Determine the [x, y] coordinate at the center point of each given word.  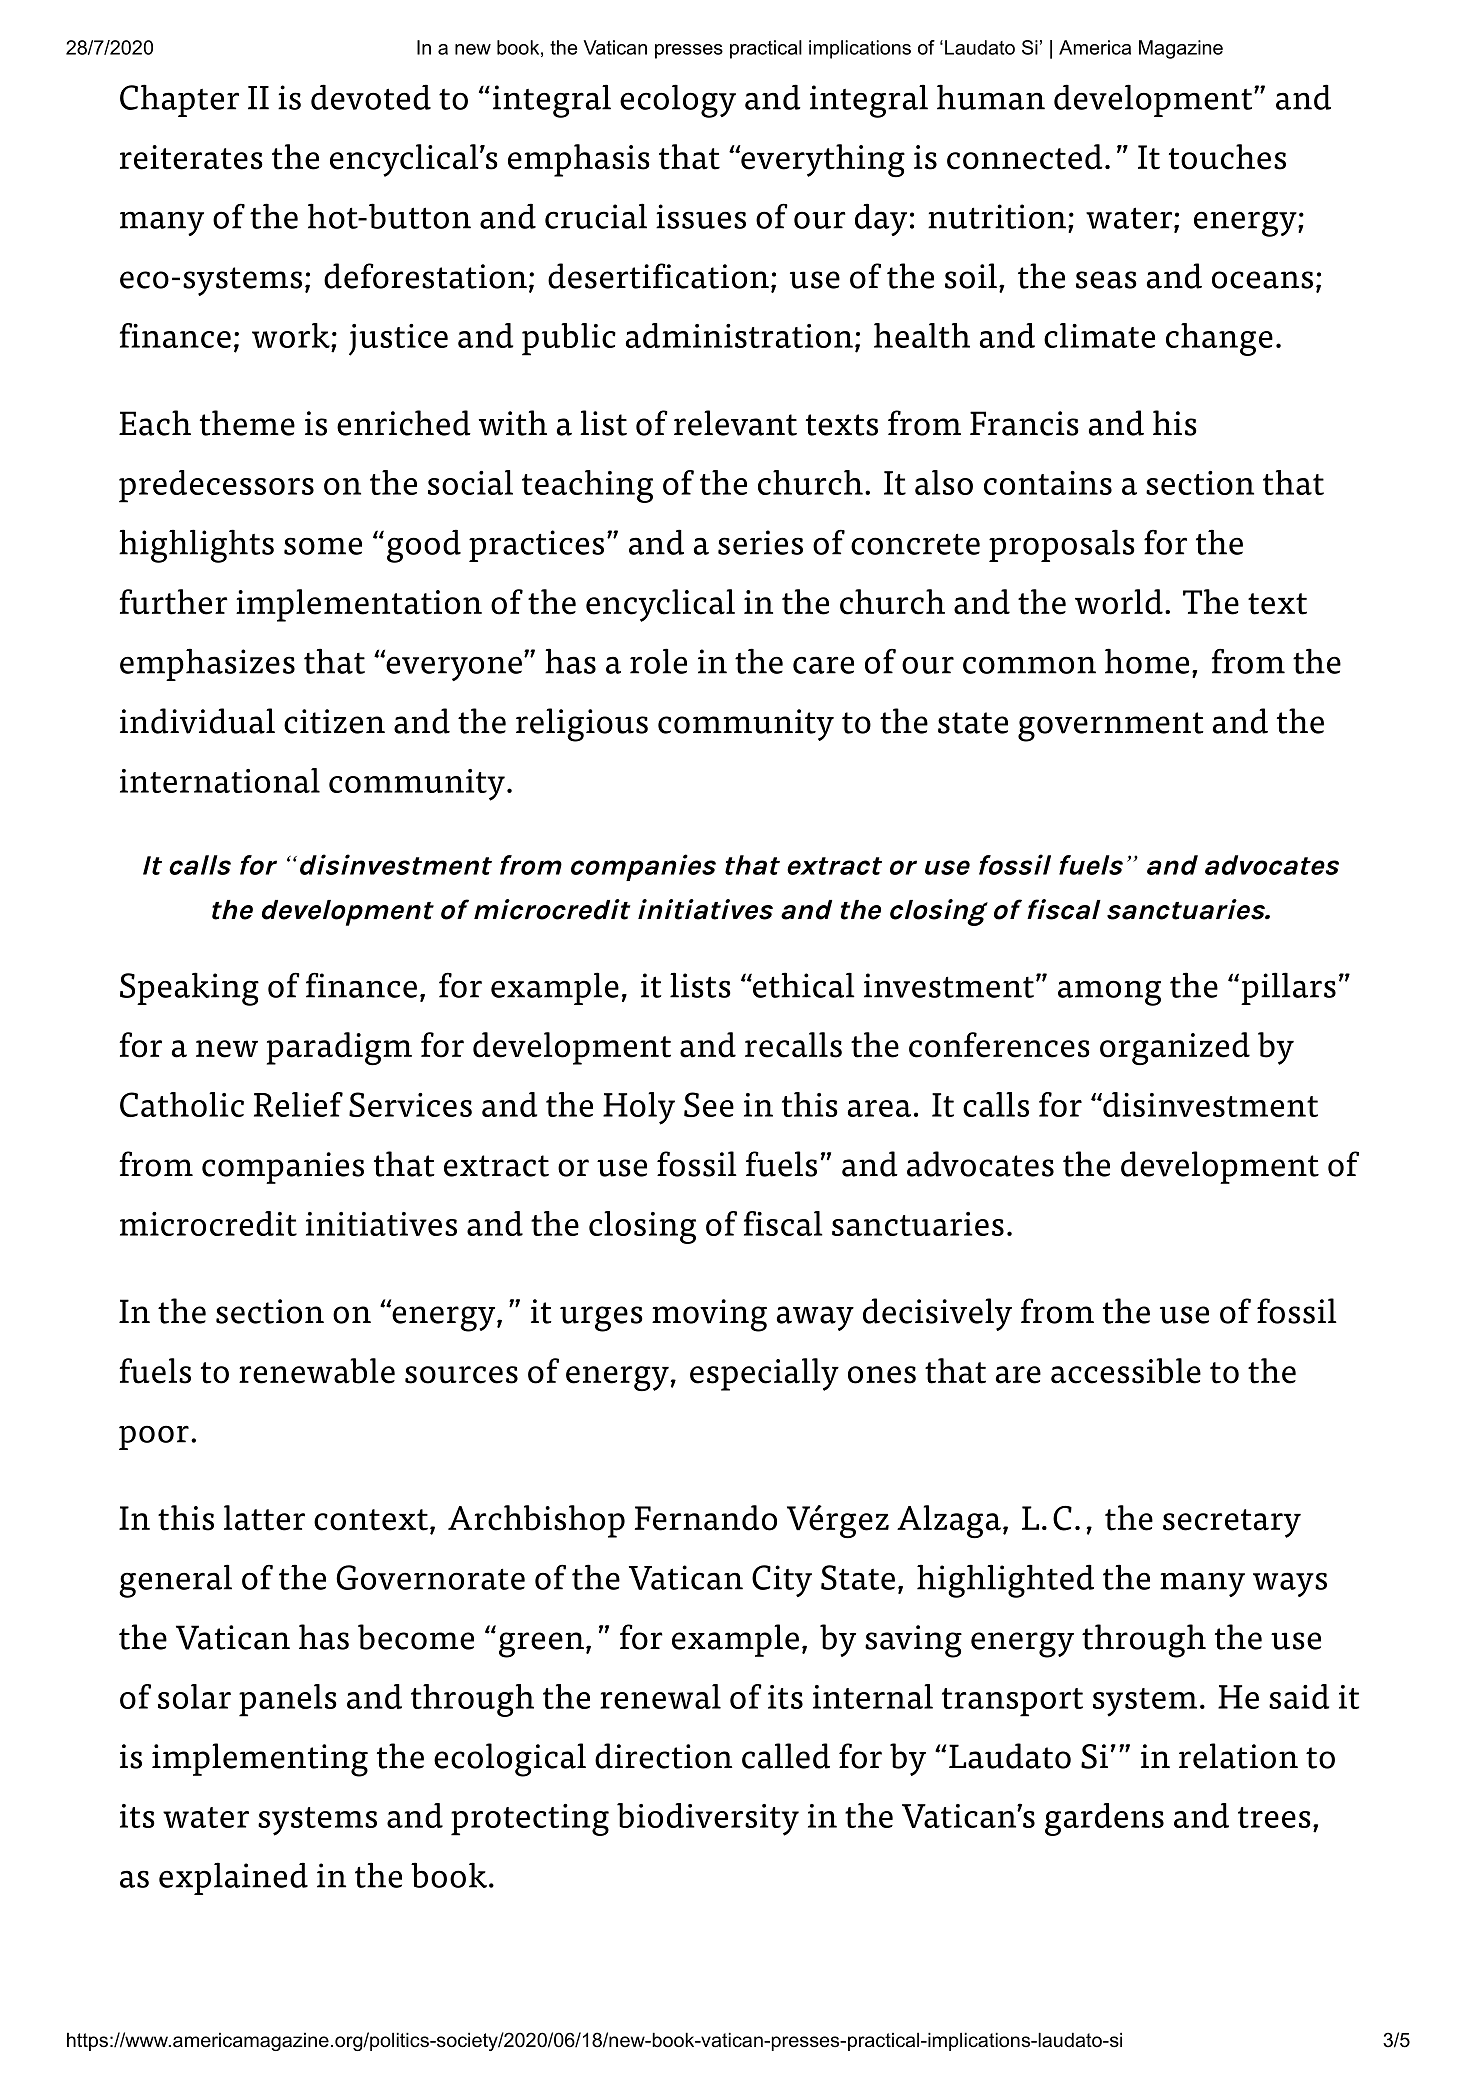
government [1111, 727]
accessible [1126, 1371]
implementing [260, 1760]
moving [709, 1315]
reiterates [191, 157]
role [658, 661]
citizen [334, 721]
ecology [678, 101]
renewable [317, 1371]
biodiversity [708, 1819]
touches [1227, 157]
